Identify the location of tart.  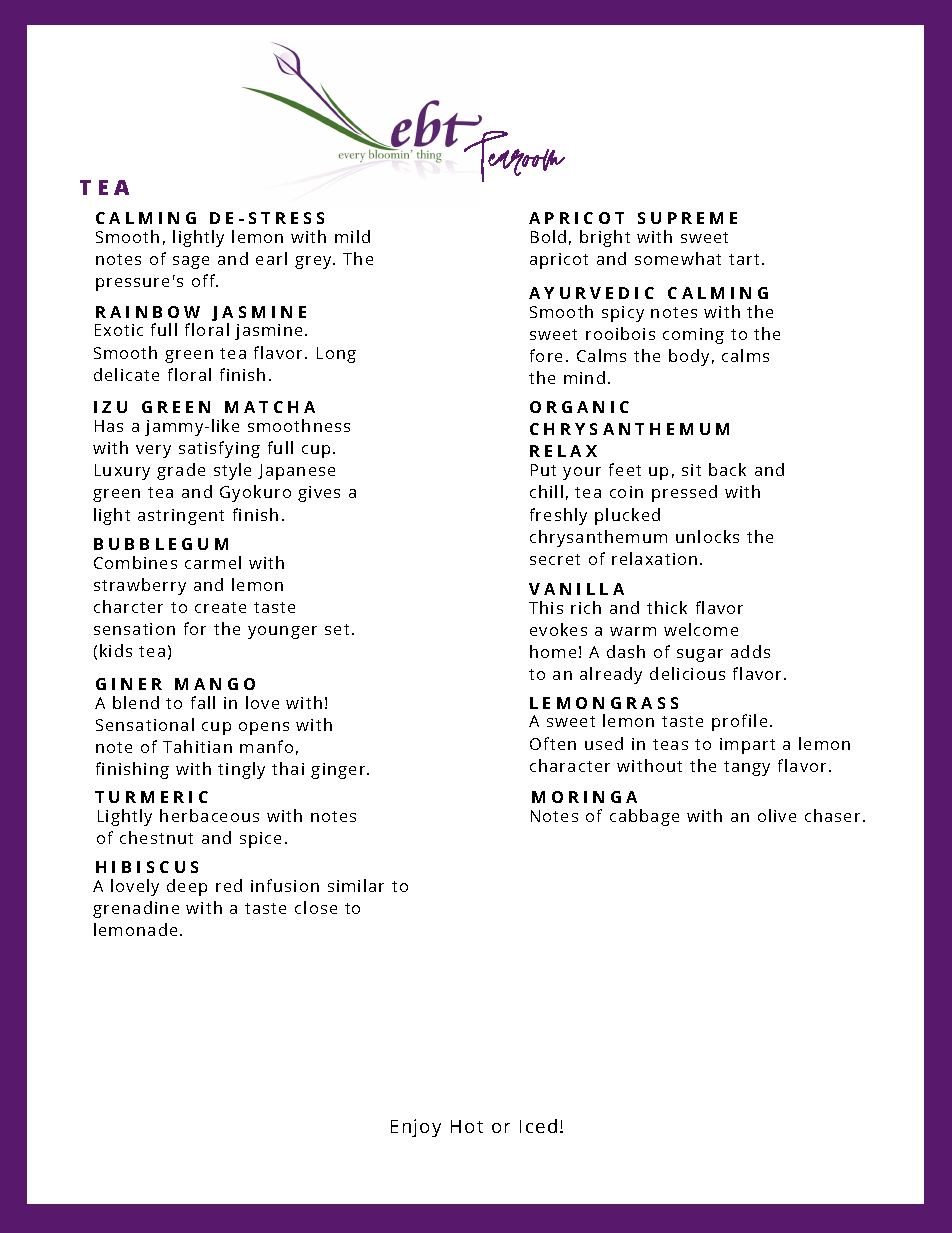
(744, 259).
